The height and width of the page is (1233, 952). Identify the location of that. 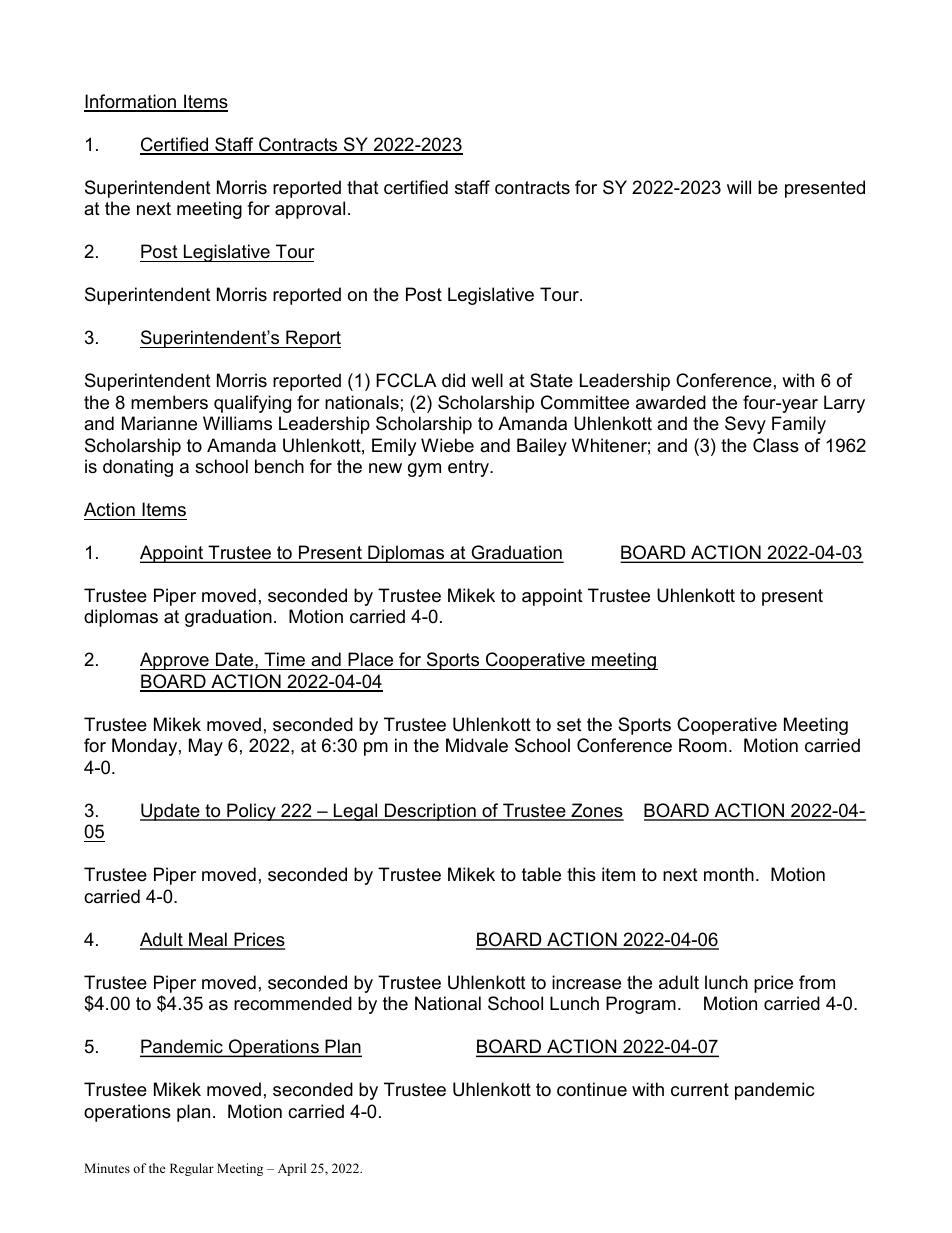
(363, 187).
